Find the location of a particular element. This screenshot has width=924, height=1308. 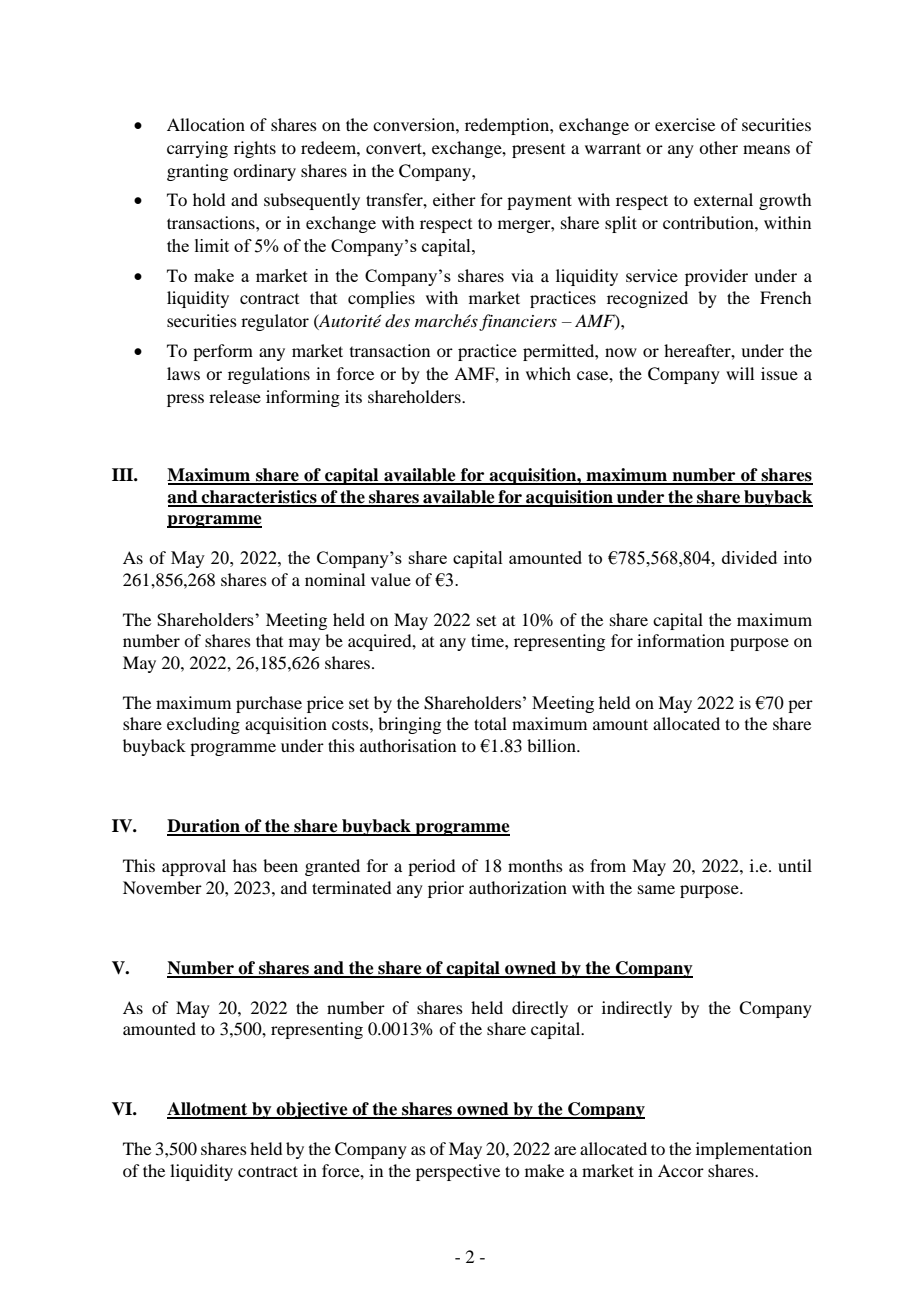

rights is located at coordinates (255, 149).
